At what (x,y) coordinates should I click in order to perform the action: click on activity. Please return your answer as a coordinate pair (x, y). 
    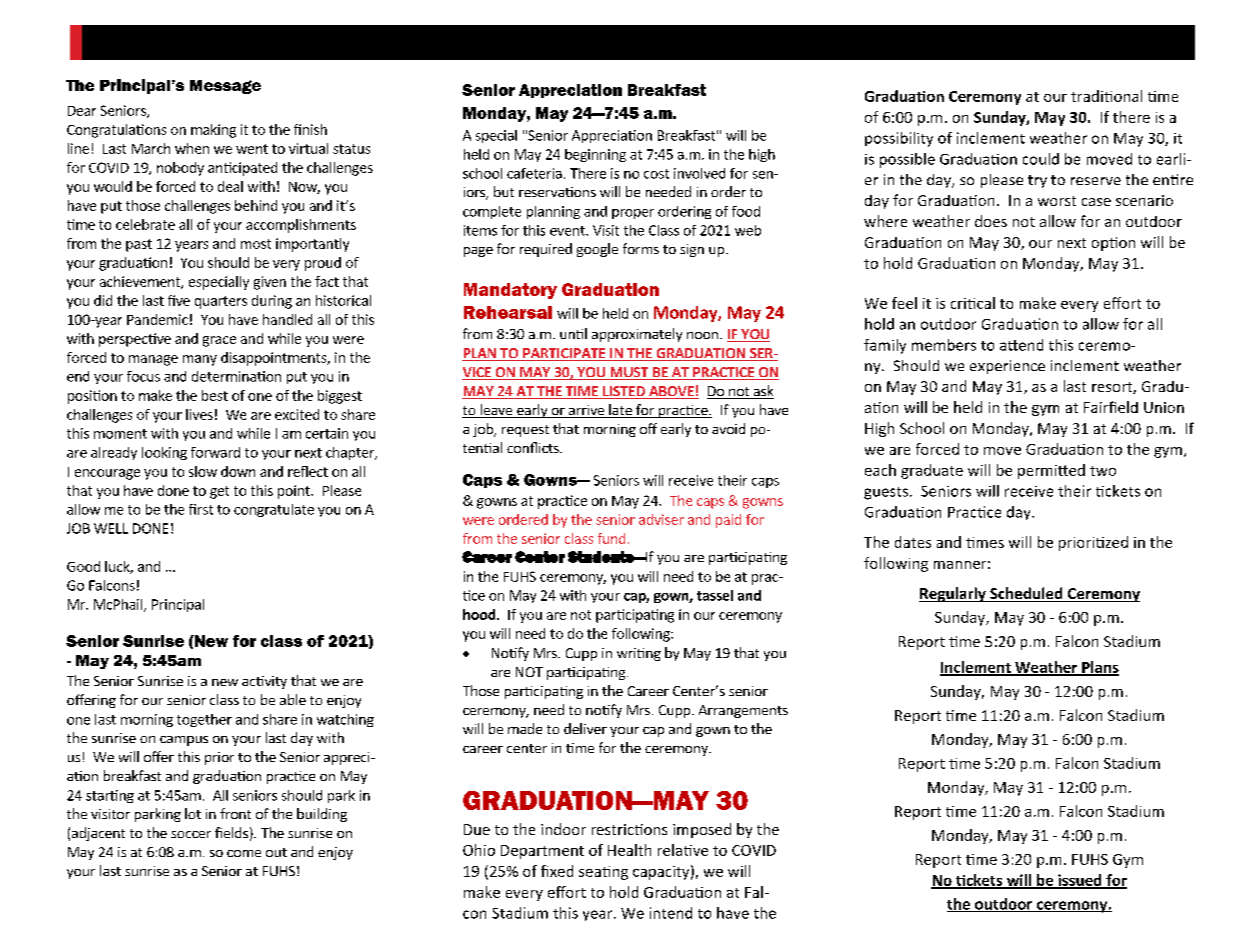
    Looking at the image, I should click on (264, 682).
